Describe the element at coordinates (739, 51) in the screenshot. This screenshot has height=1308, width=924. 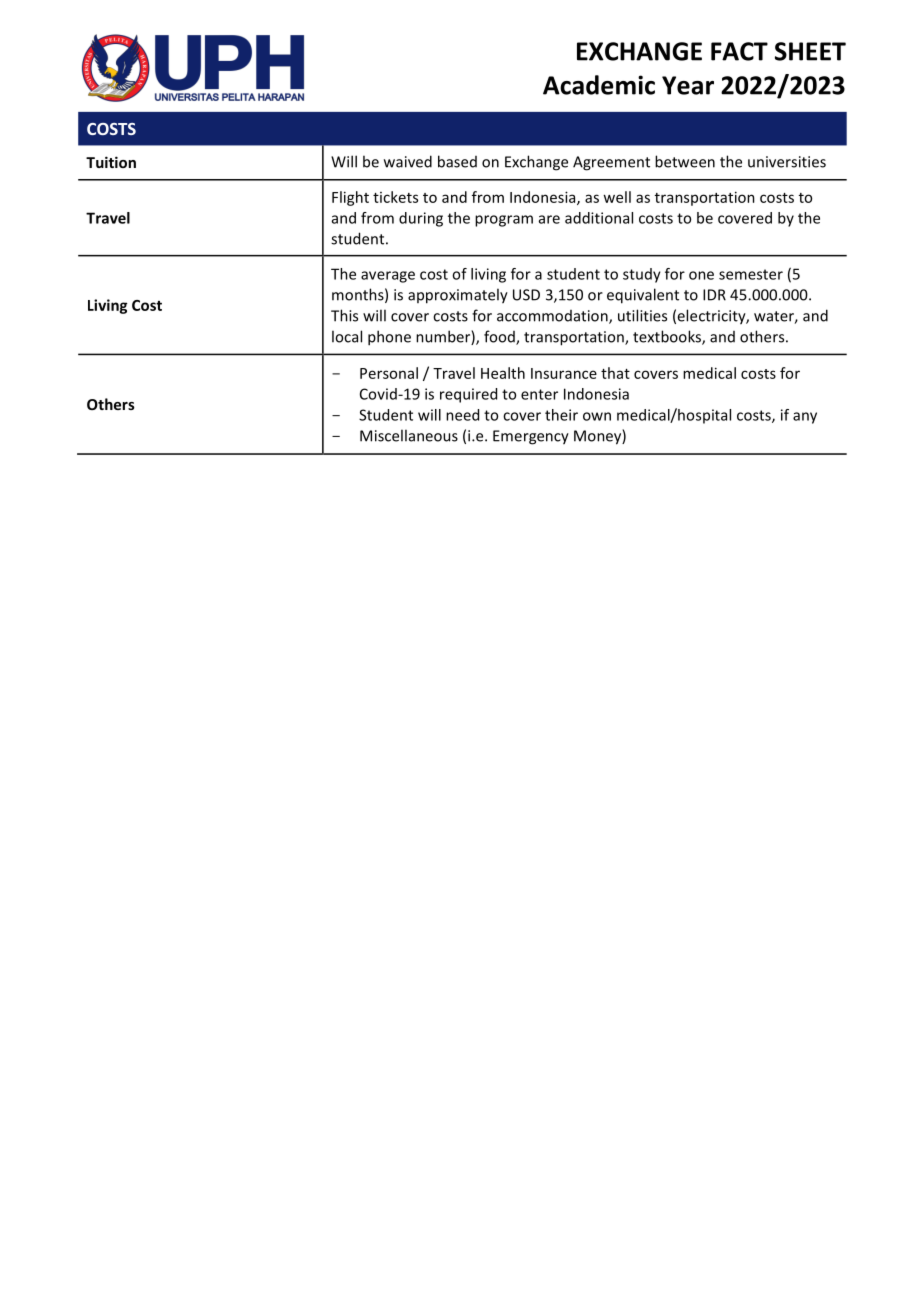
I see `FACT` at that location.
